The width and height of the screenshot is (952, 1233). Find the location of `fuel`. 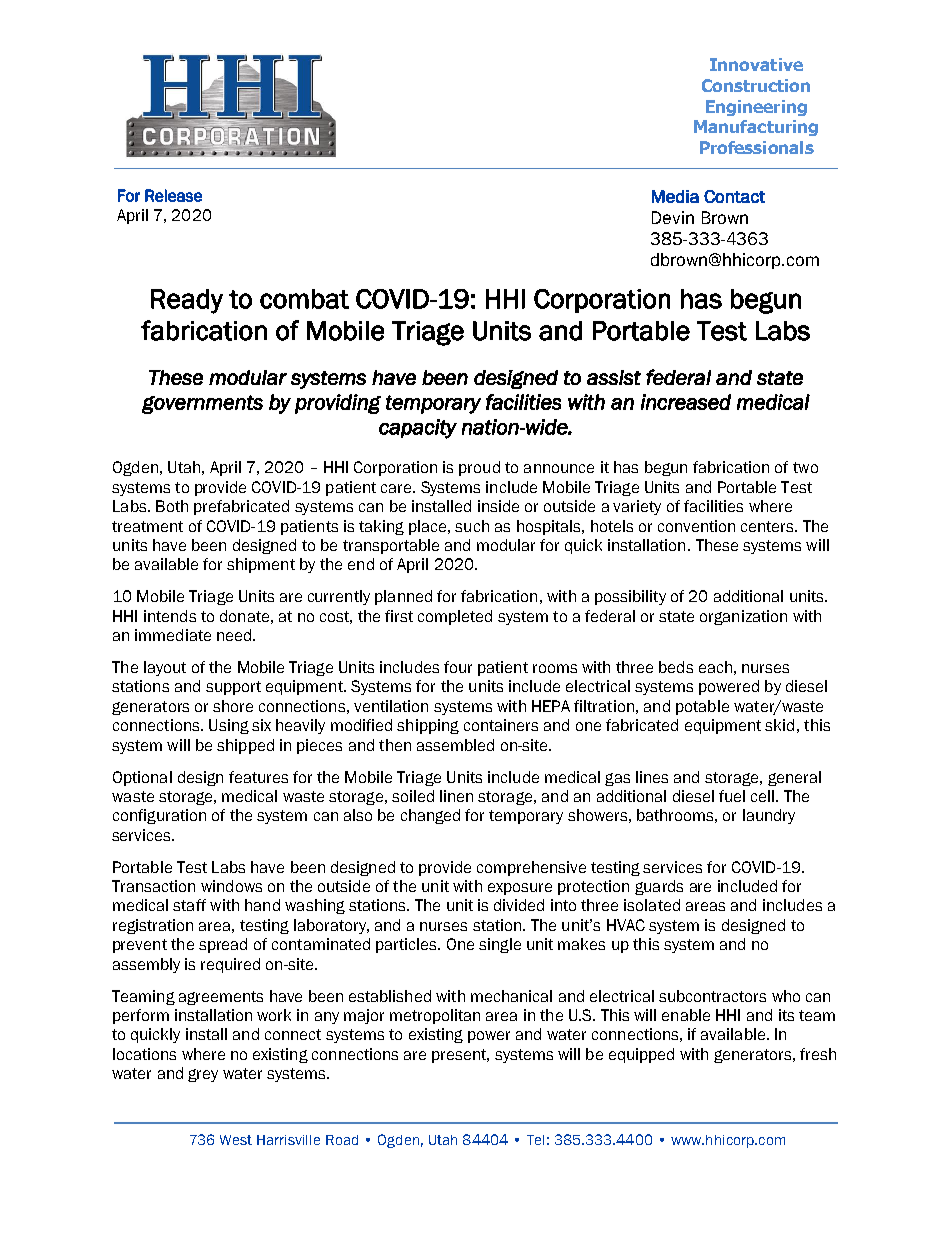

fuel is located at coordinates (732, 796).
